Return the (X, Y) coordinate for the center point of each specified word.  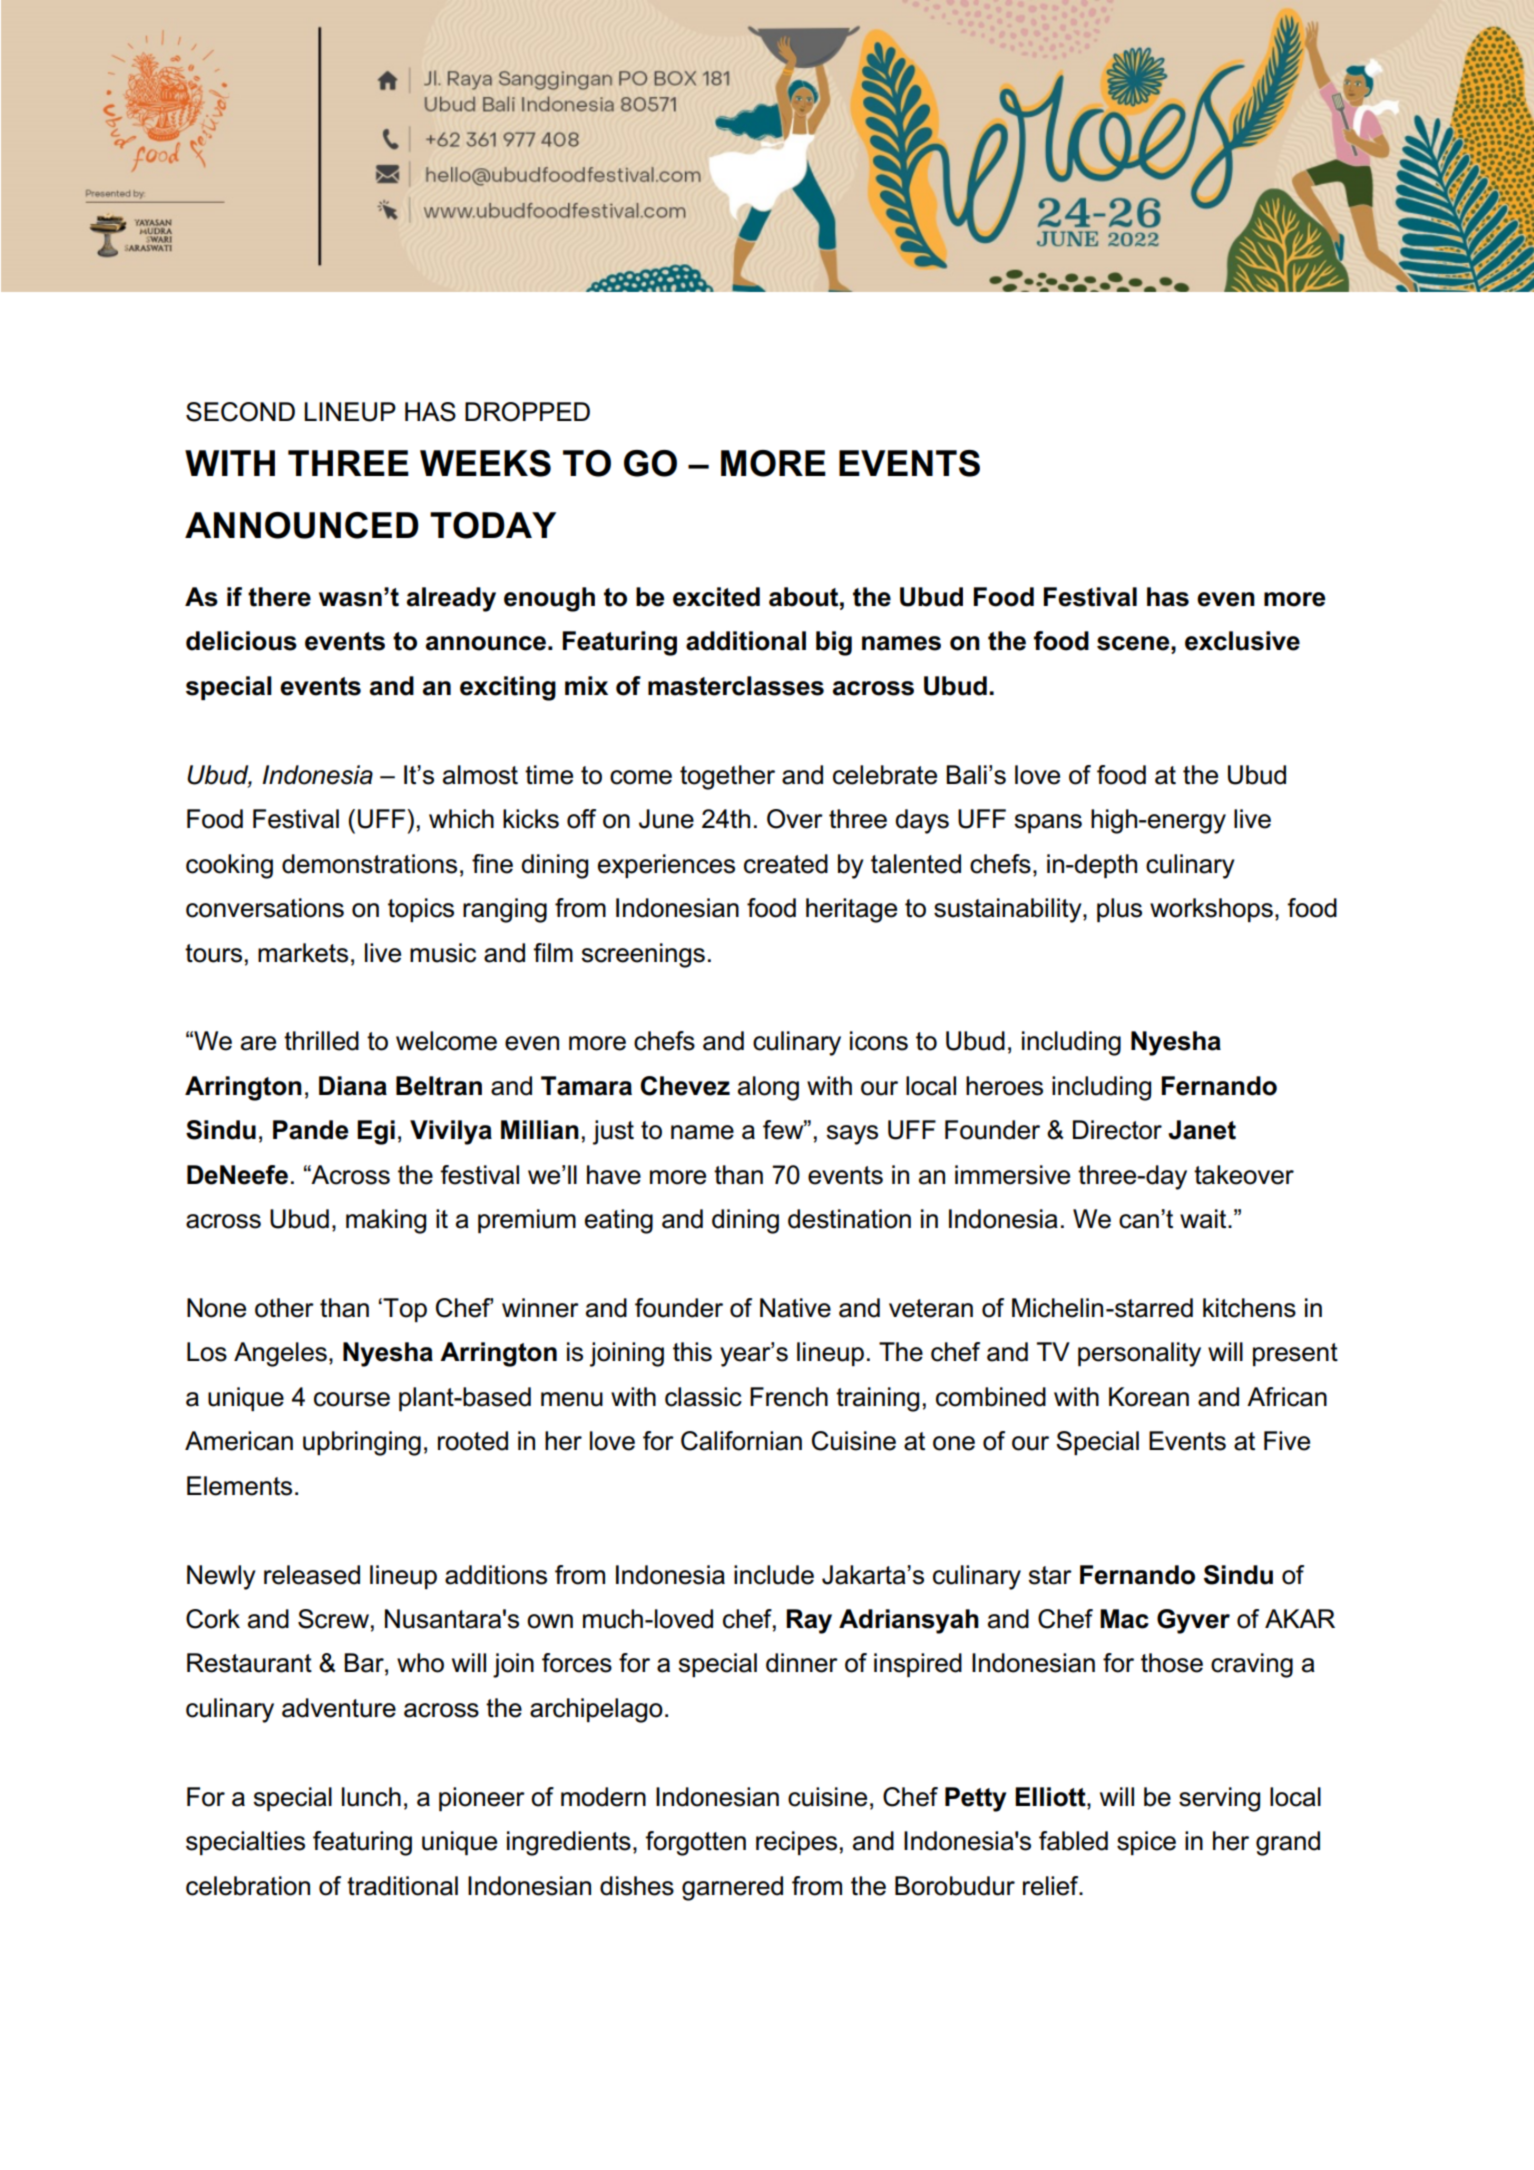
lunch (371, 1797)
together (727, 777)
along (768, 1088)
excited (716, 597)
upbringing (362, 1443)
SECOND (240, 412)
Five (1287, 1441)
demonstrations (369, 864)
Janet (1202, 1130)
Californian (741, 1441)
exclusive (1242, 641)
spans (1048, 823)
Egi (376, 1132)
